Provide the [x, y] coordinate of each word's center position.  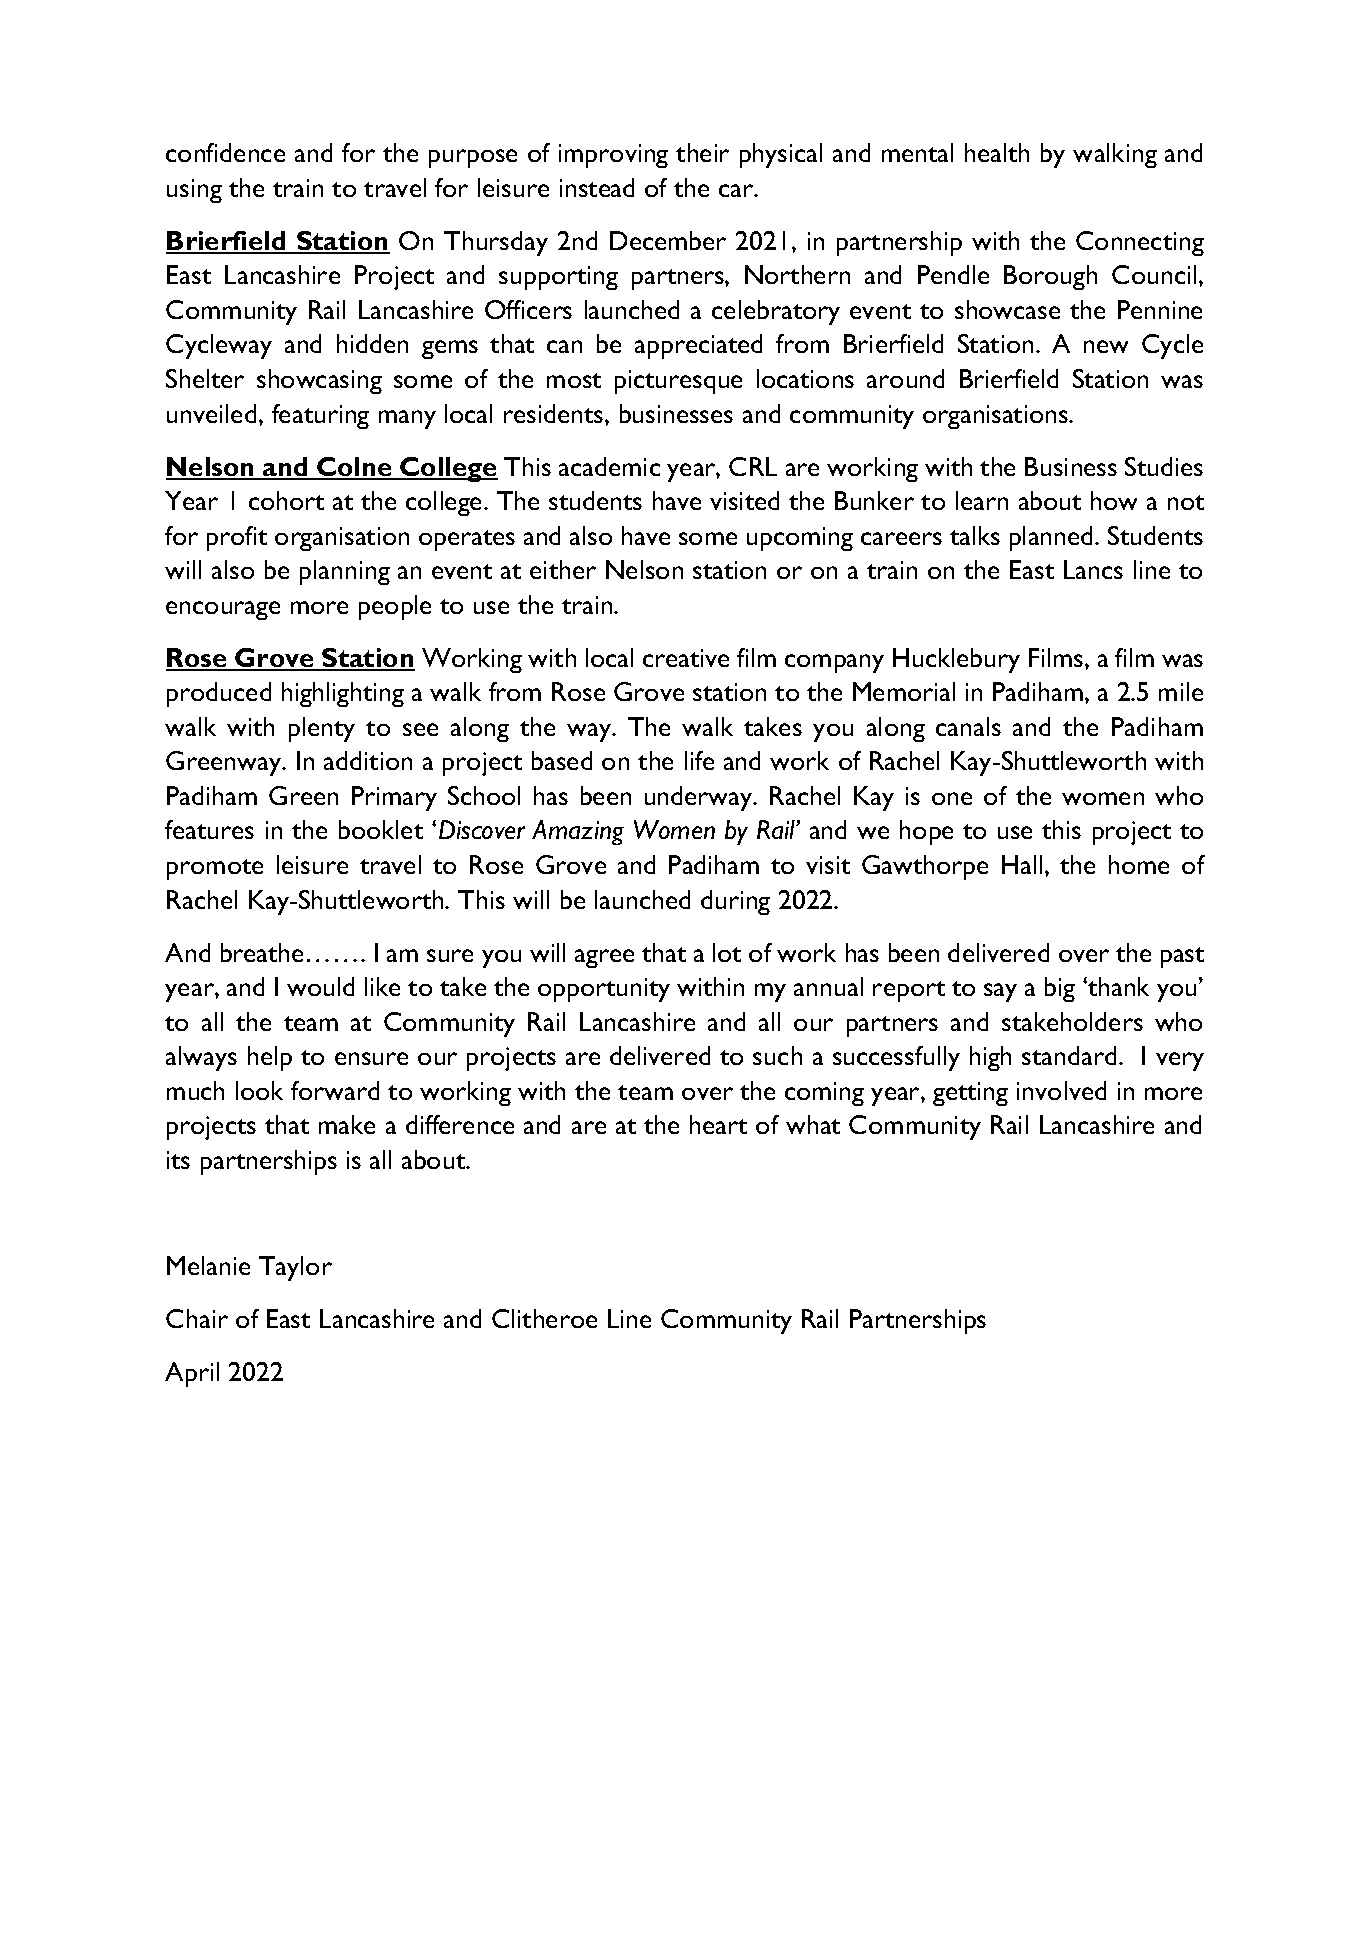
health [997, 152]
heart [718, 1124]
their [702, 152]
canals [968, 726]
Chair [197, 1318]
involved [1061, 1090]
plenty [322, 729]
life [699, 760]
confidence [225, 152]
